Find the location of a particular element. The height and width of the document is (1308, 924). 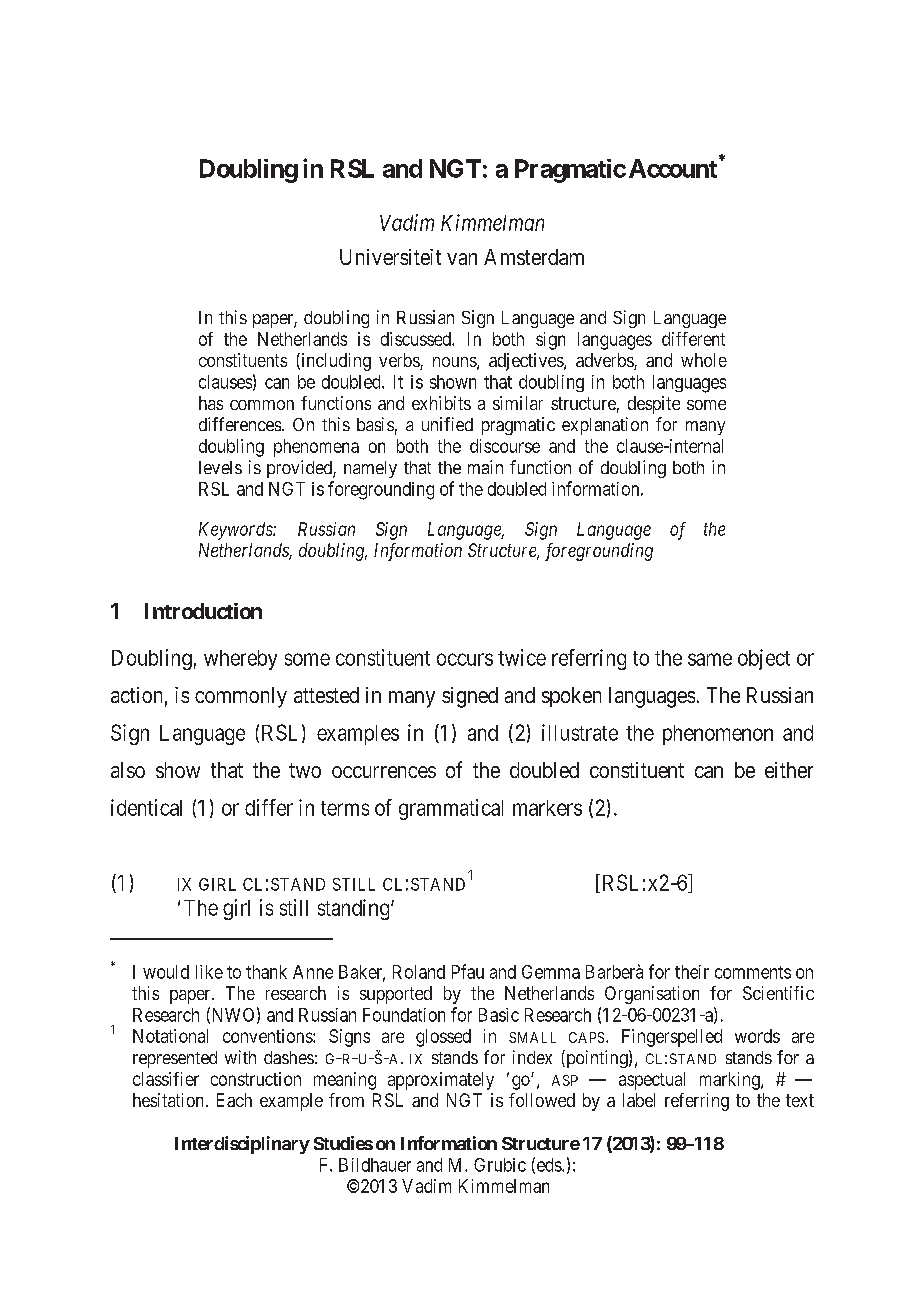

including is located at coordinates (335, 362).
